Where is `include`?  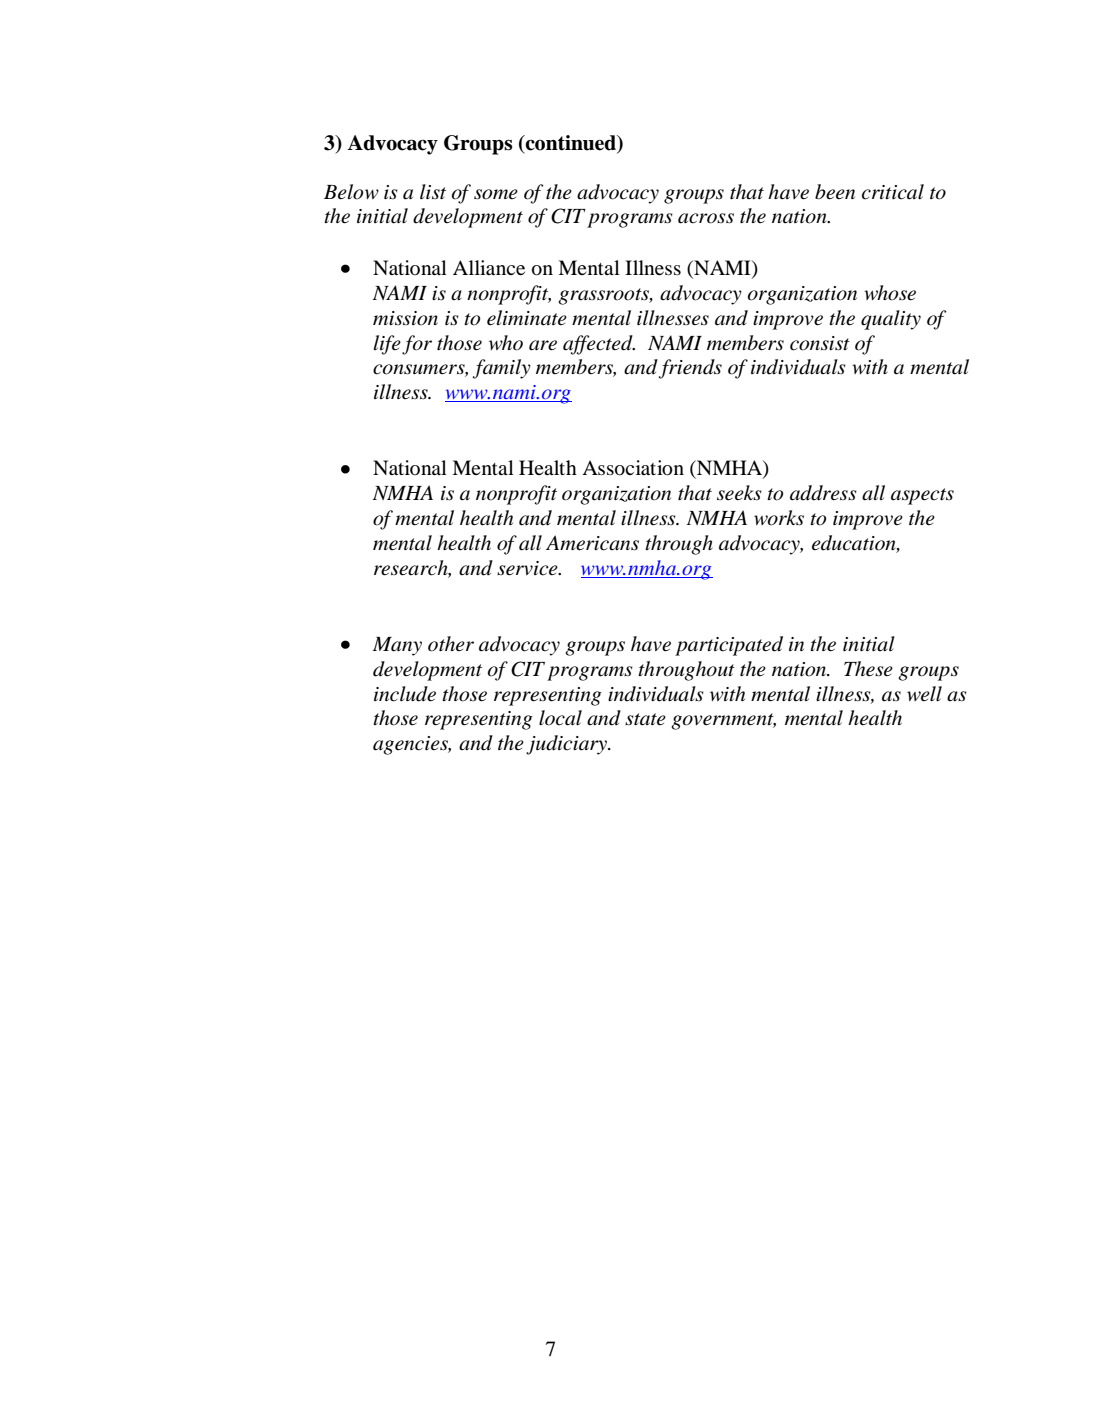
include is located at coordinates (405, 694).
